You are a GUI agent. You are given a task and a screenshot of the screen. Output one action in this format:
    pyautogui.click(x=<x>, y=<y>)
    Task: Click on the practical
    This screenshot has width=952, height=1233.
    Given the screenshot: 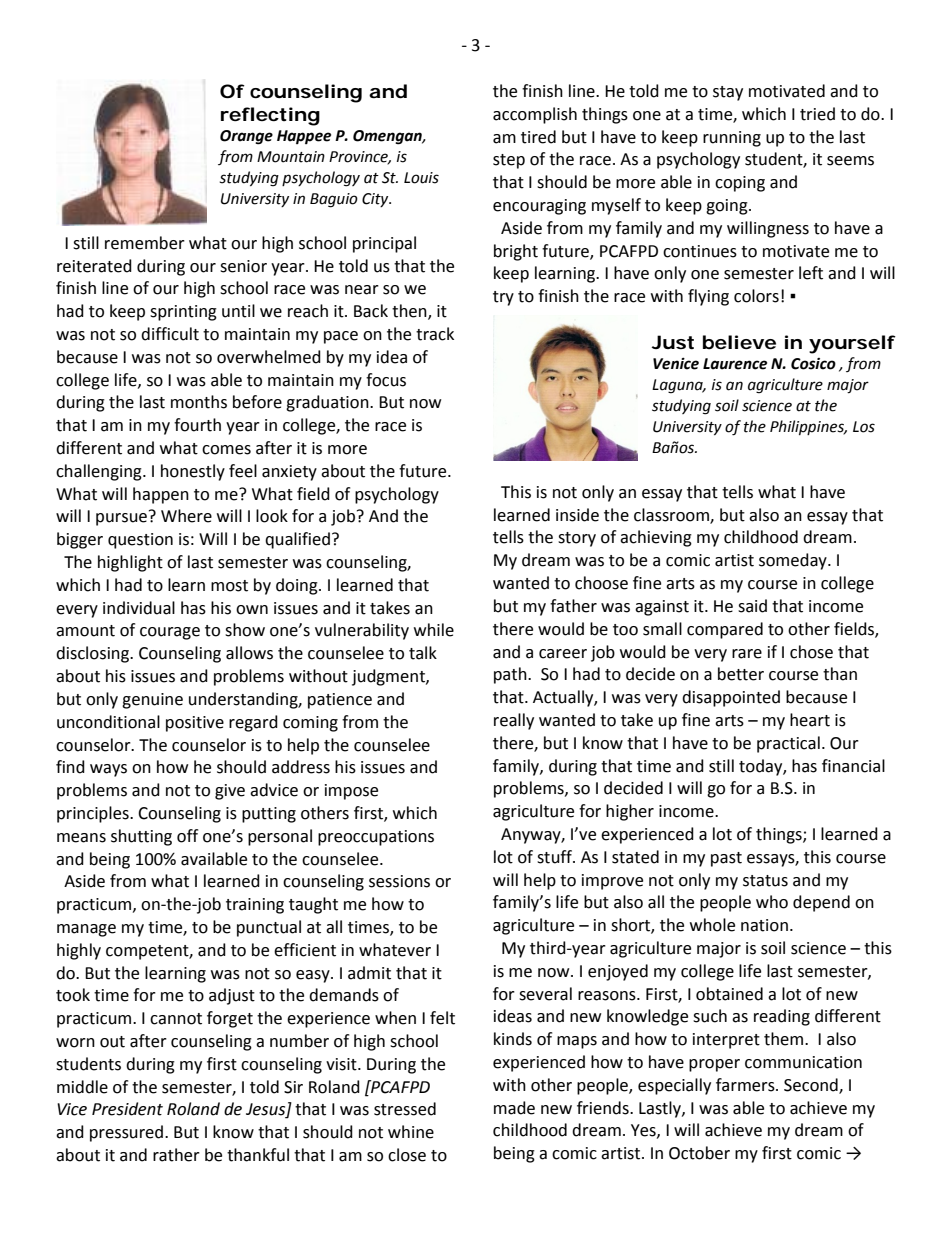 What is the action you would take?
    pyautogui.click(x=788, y=744)
